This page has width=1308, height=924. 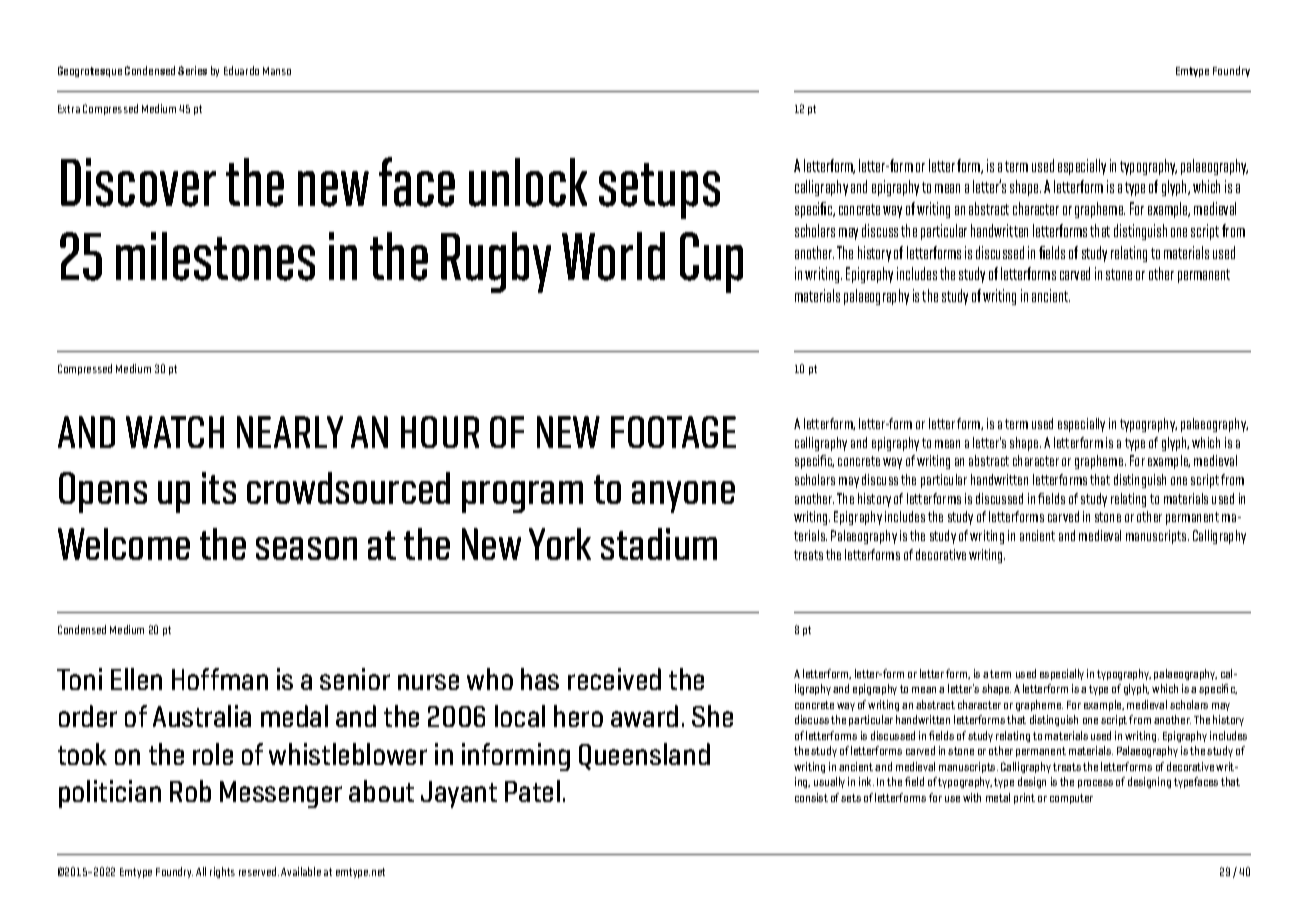 I want to click on unlock, so click(x=528, y=182).
